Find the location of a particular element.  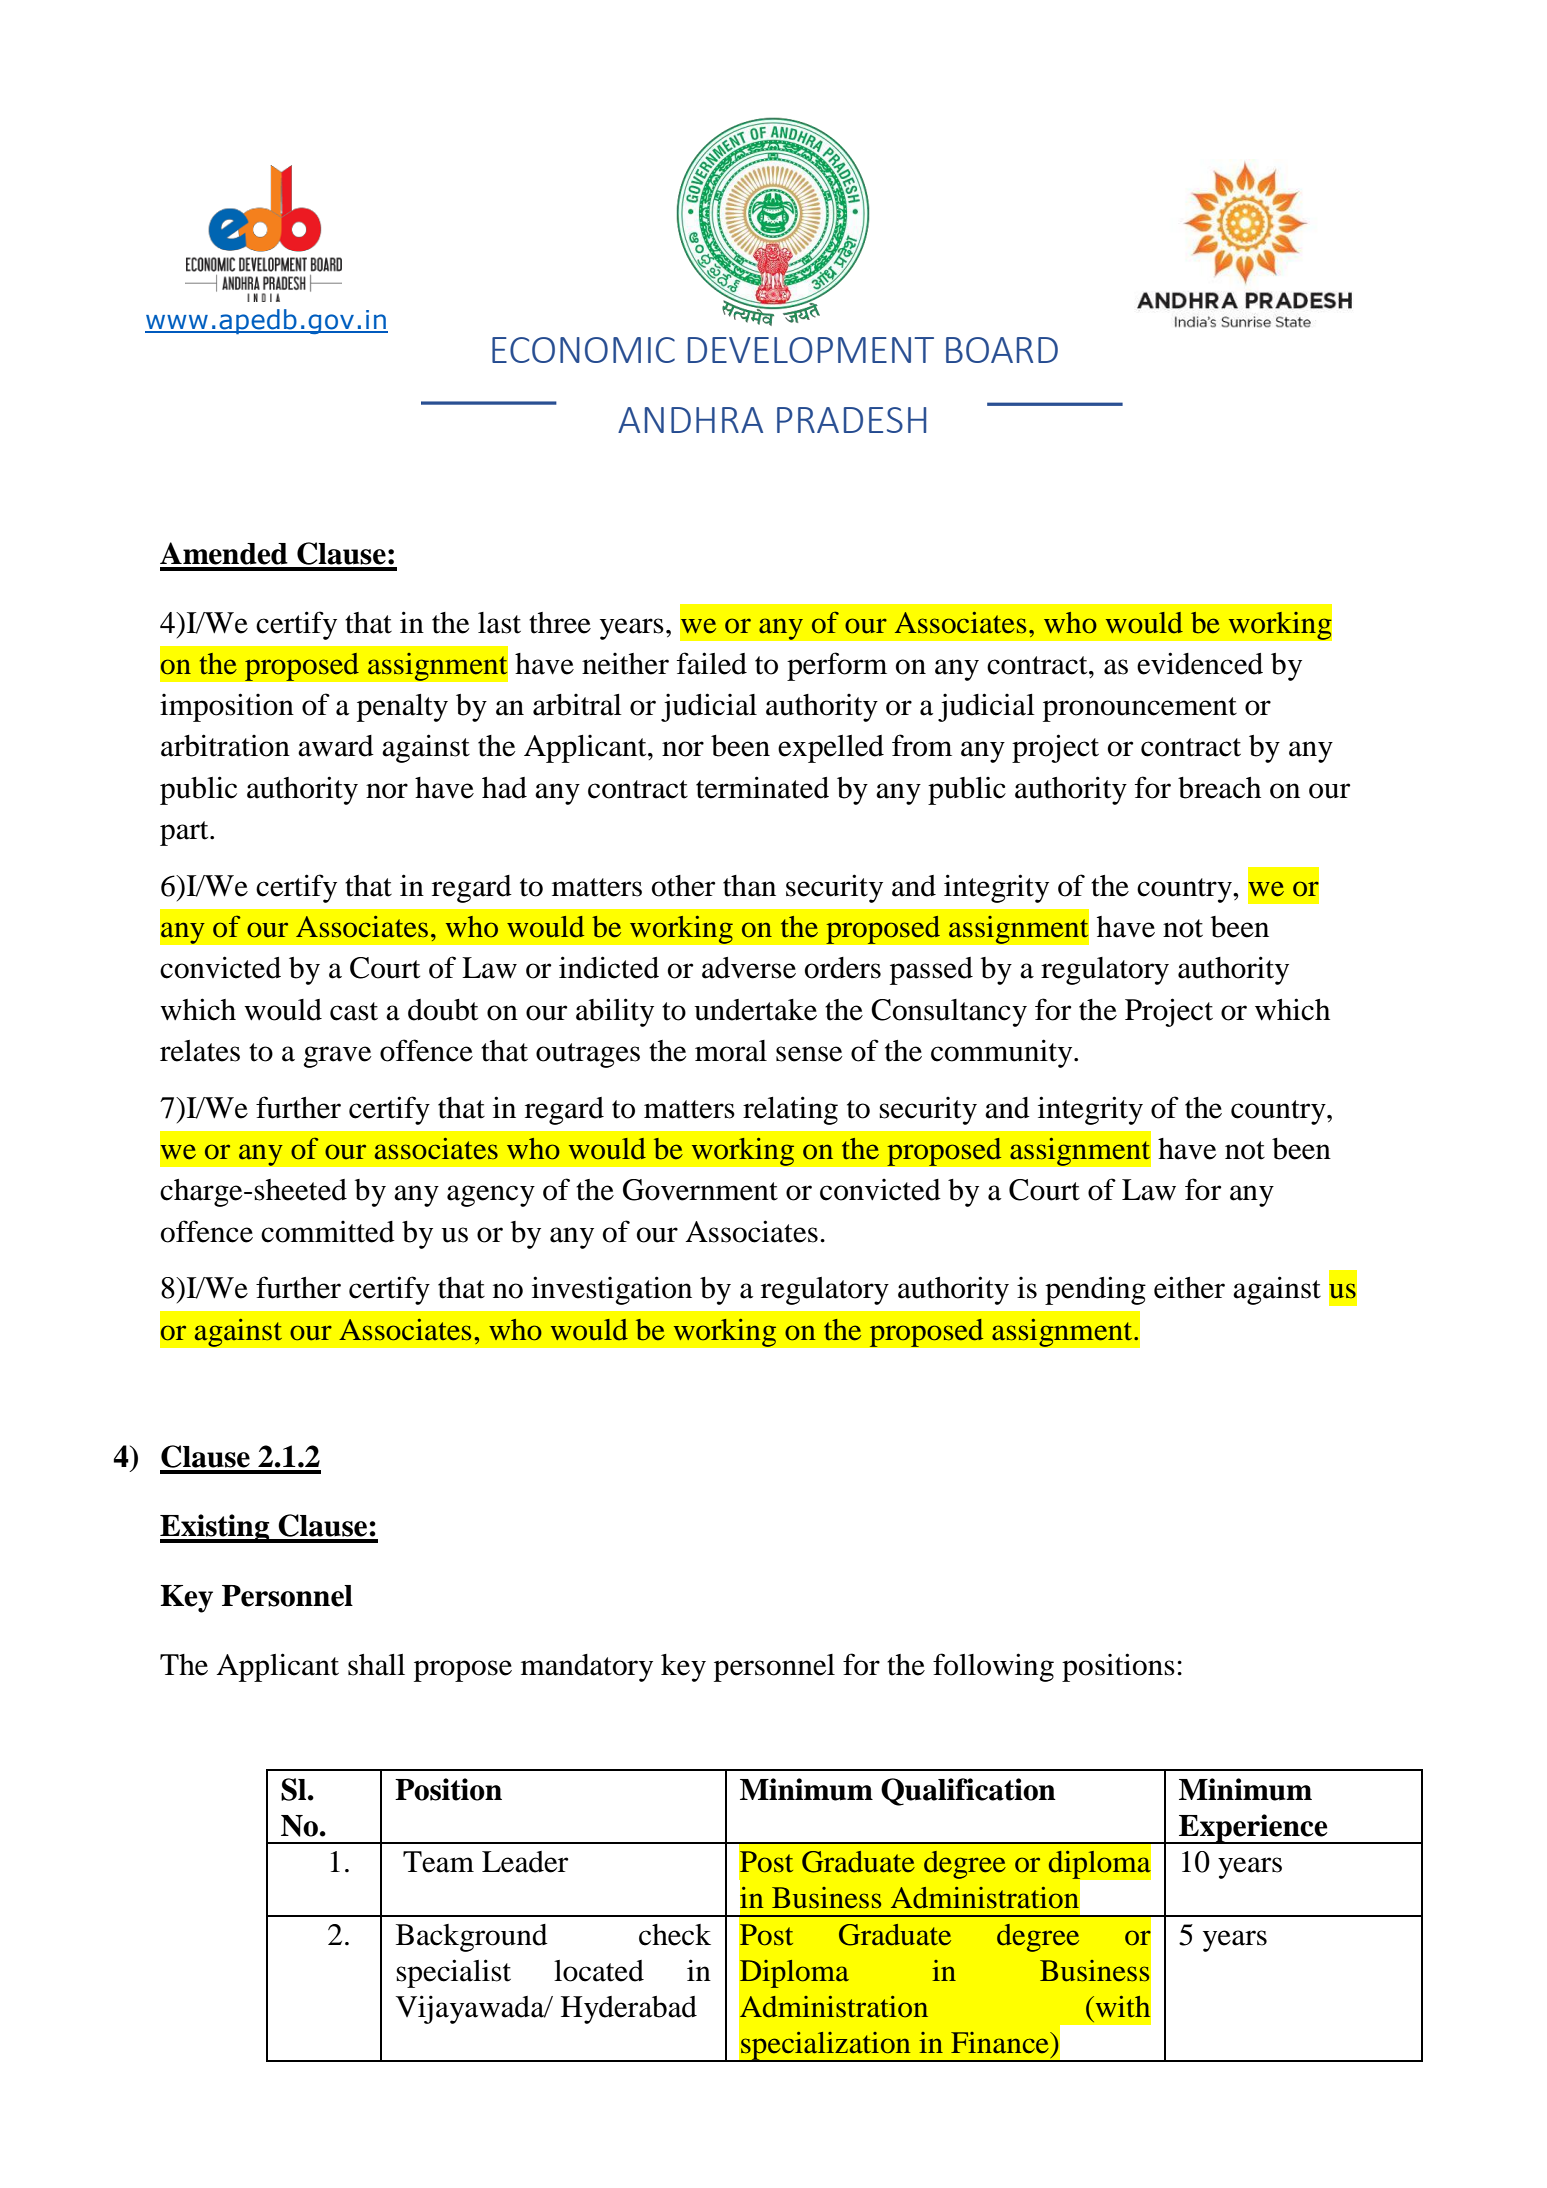

Finance is located at coordinates (1001, 2043).
